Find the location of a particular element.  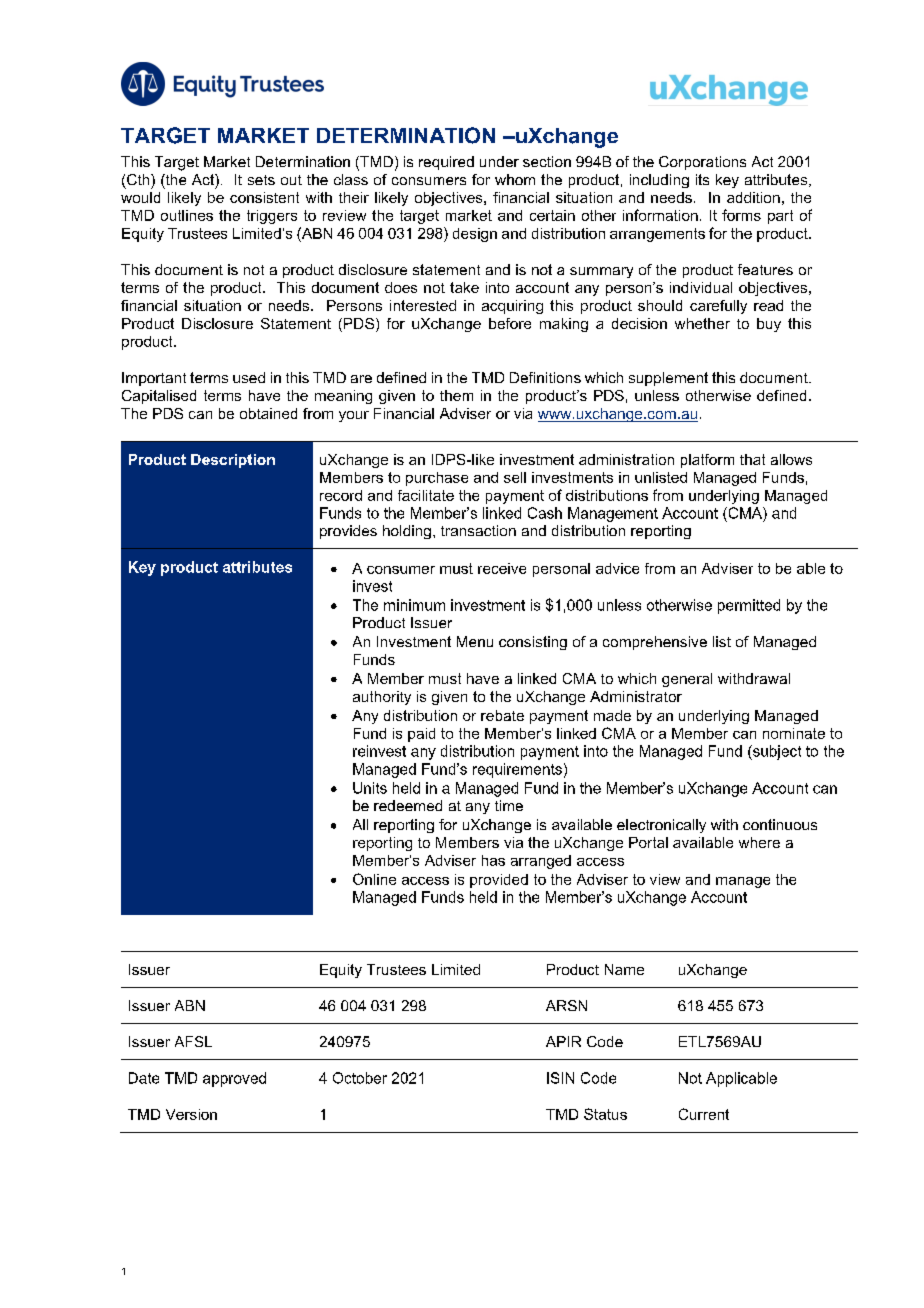

sets is located at coordinates (261, 180).
